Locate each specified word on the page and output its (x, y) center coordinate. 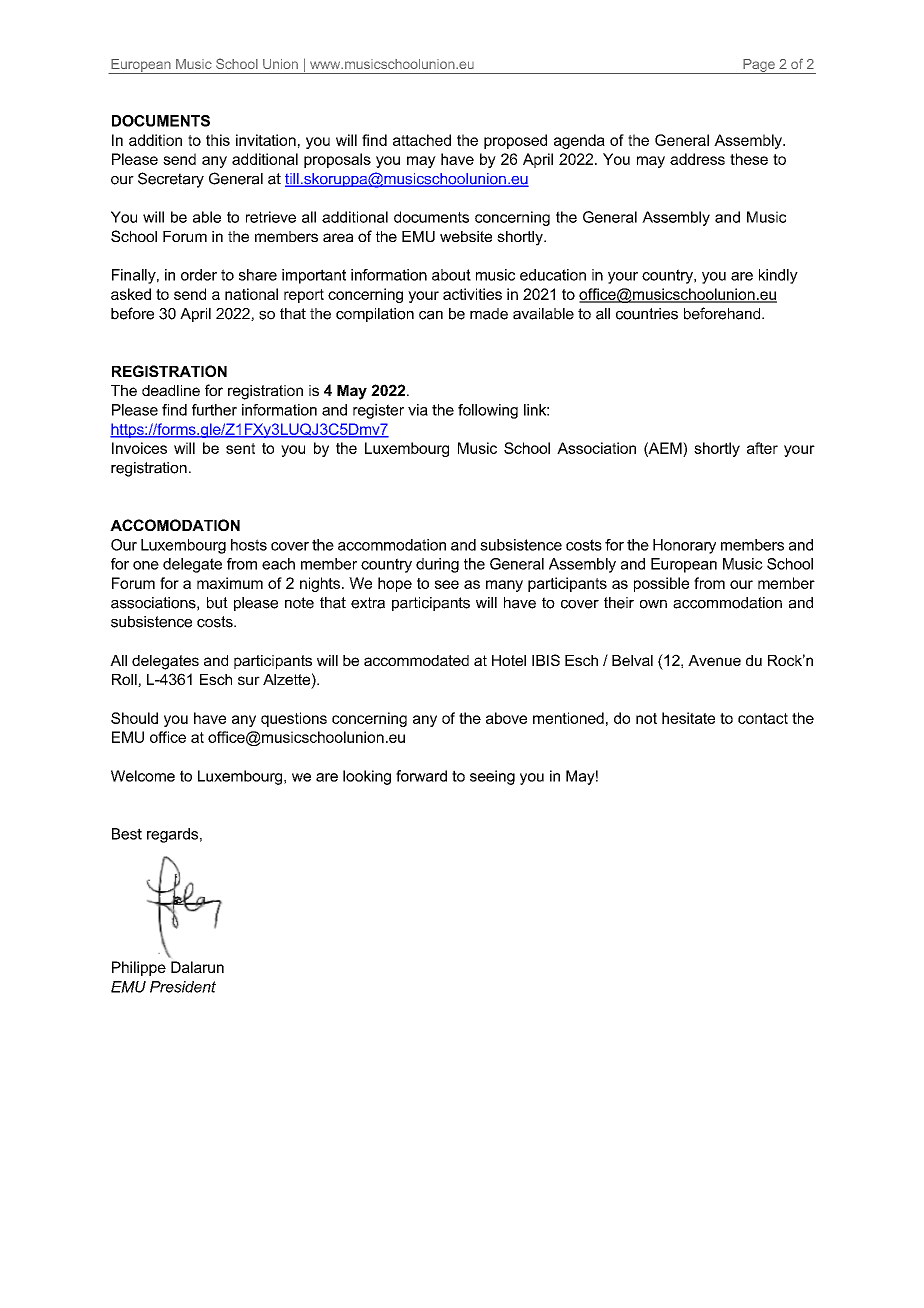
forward (421, 776)
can (431, 315)
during (437, 565)
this (218, 140)
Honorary (684, 546)
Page (759, 66)
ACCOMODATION (175, 525)
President (183, 987)
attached (422, 140)
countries (647, 314)
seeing (492, 777)
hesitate (688, 718)
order (199, 275)
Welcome (143, 776)
